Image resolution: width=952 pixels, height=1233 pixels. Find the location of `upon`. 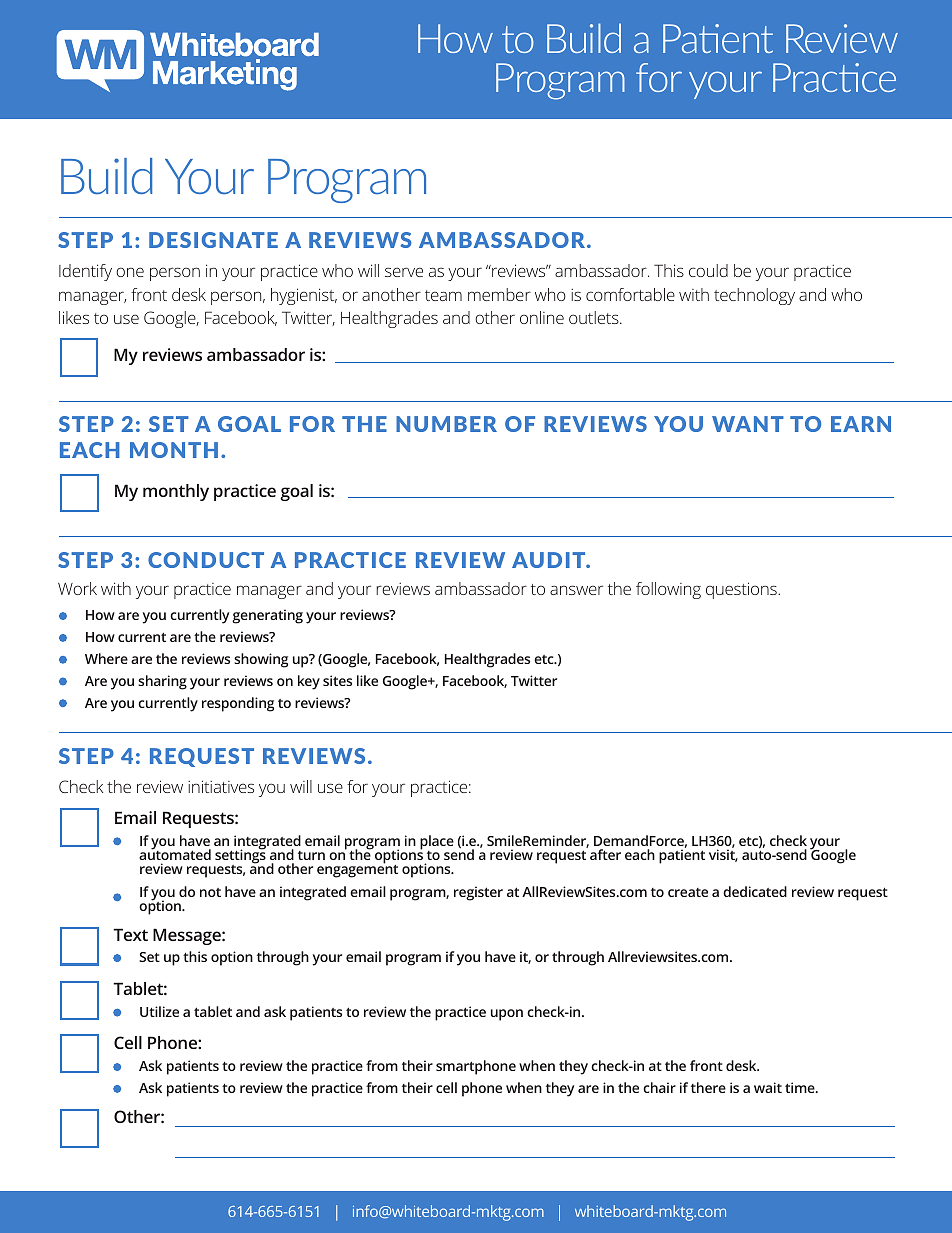

upon is located at coordinates (507, 1015).
